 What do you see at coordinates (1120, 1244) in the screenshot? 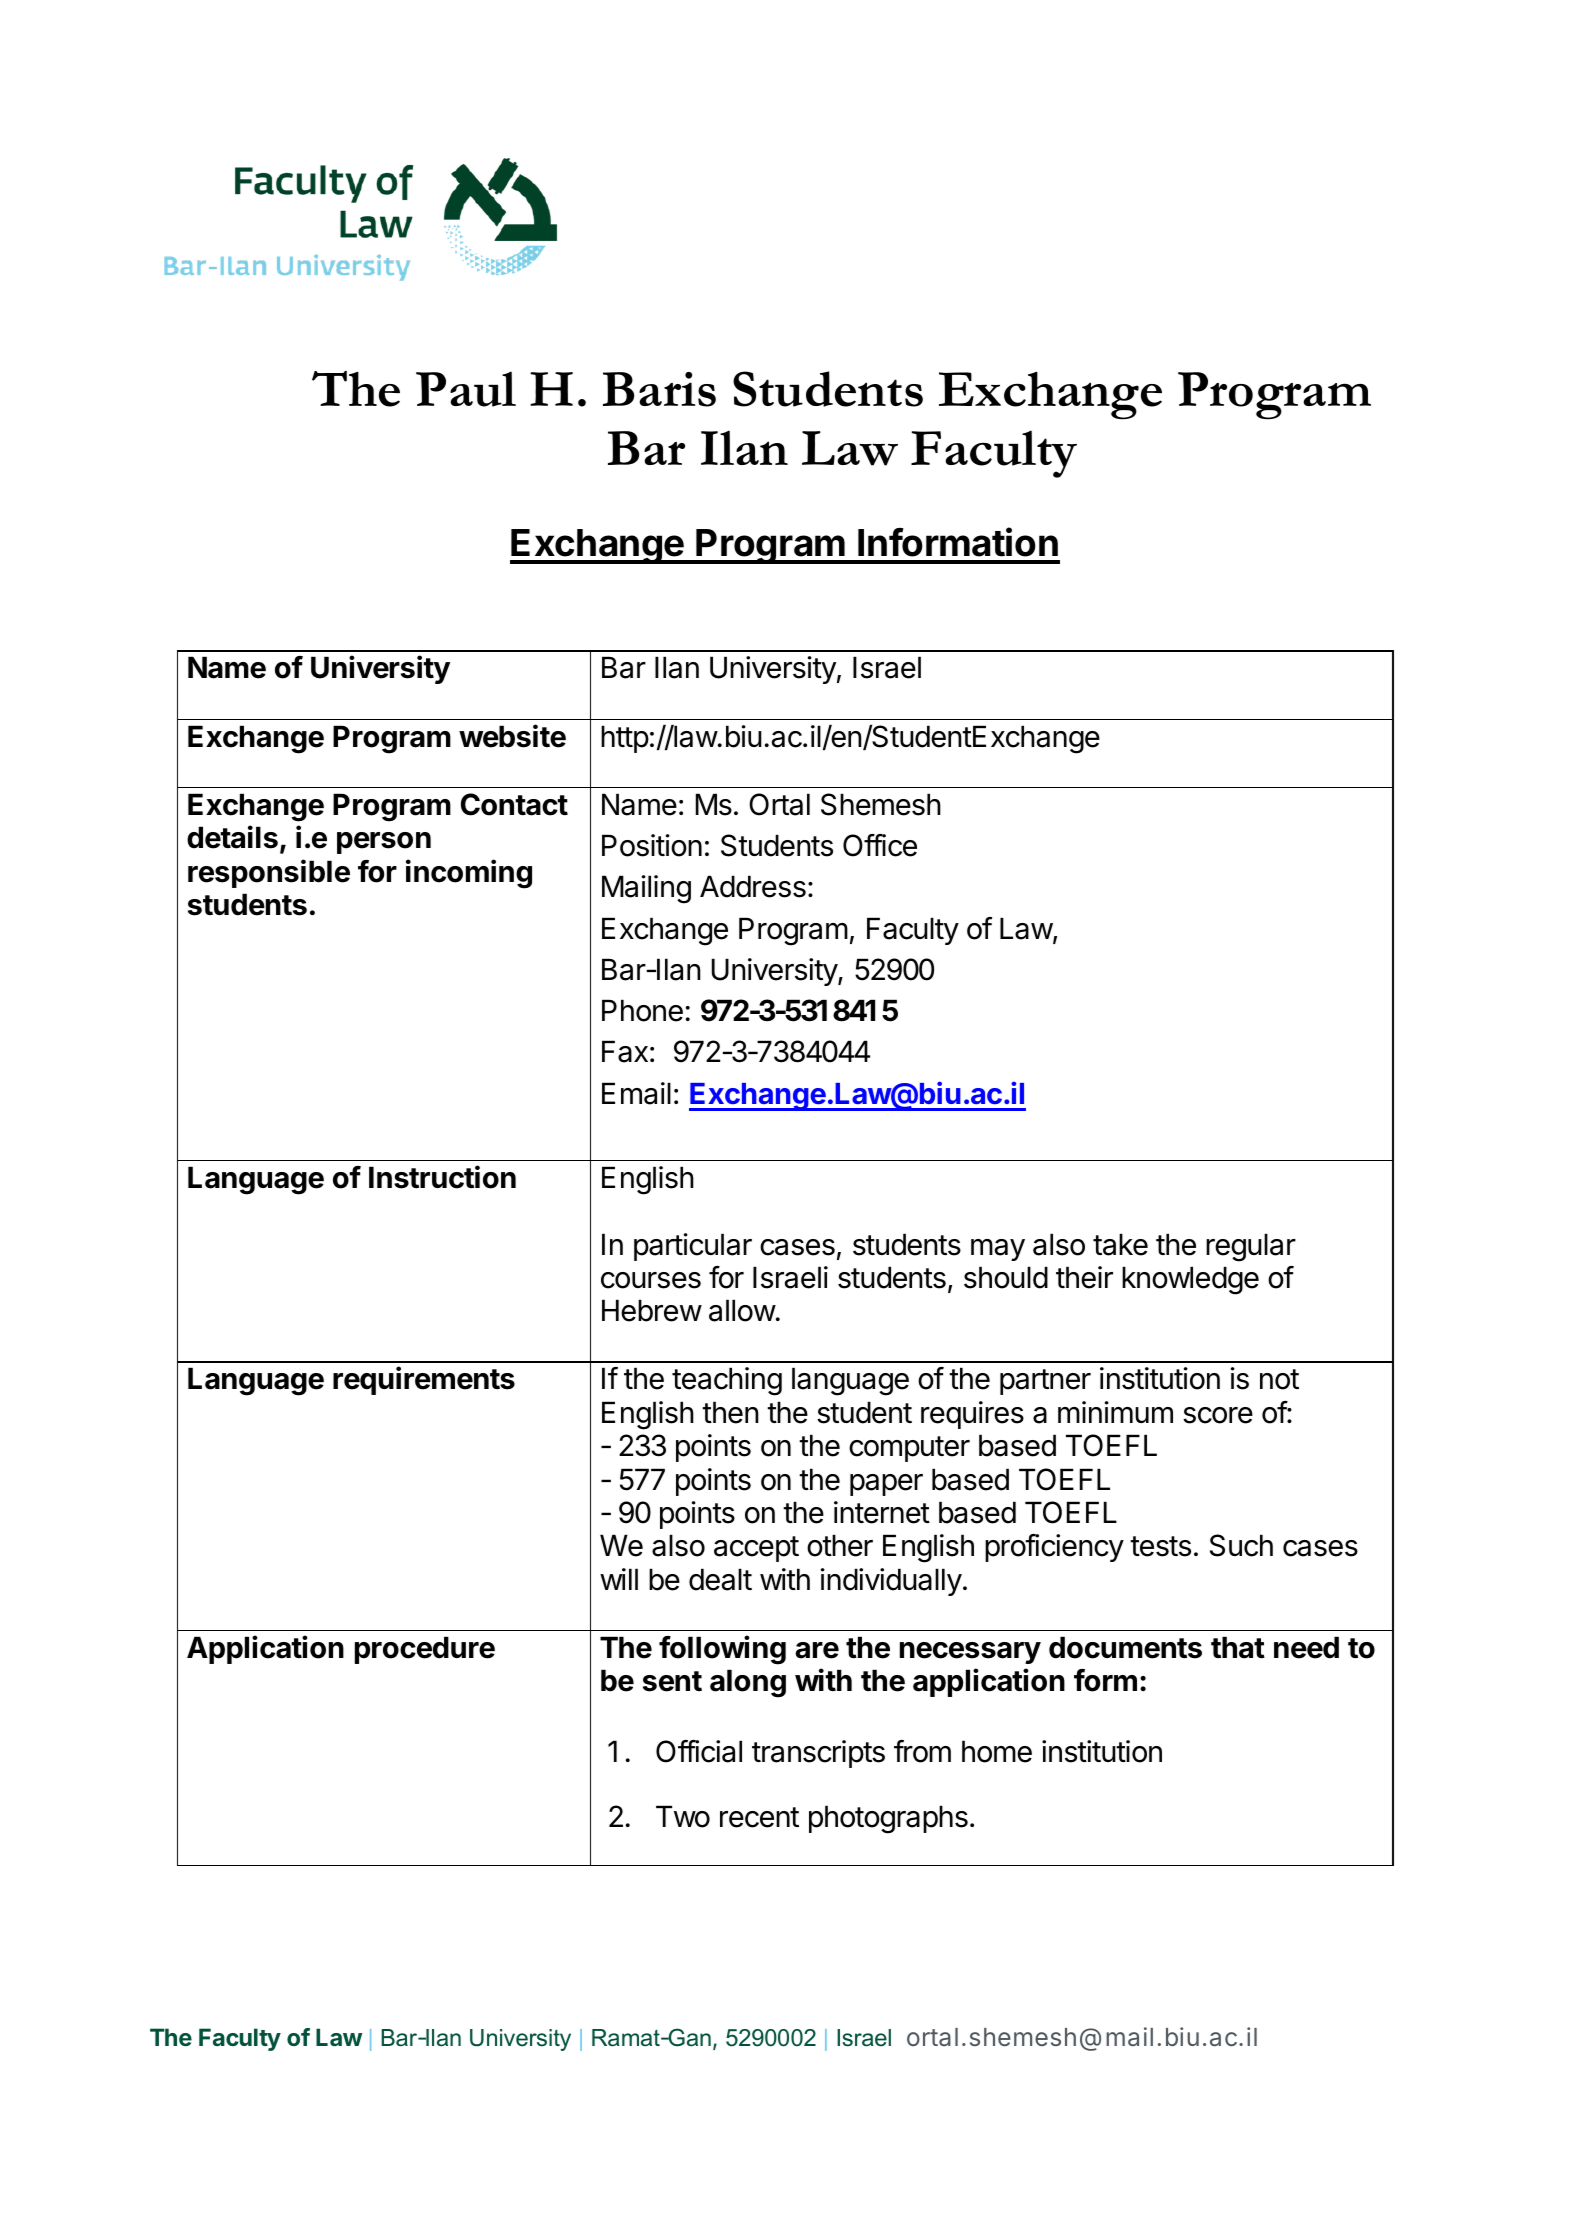
I see `take` at bounding box center [1120, 1244].
